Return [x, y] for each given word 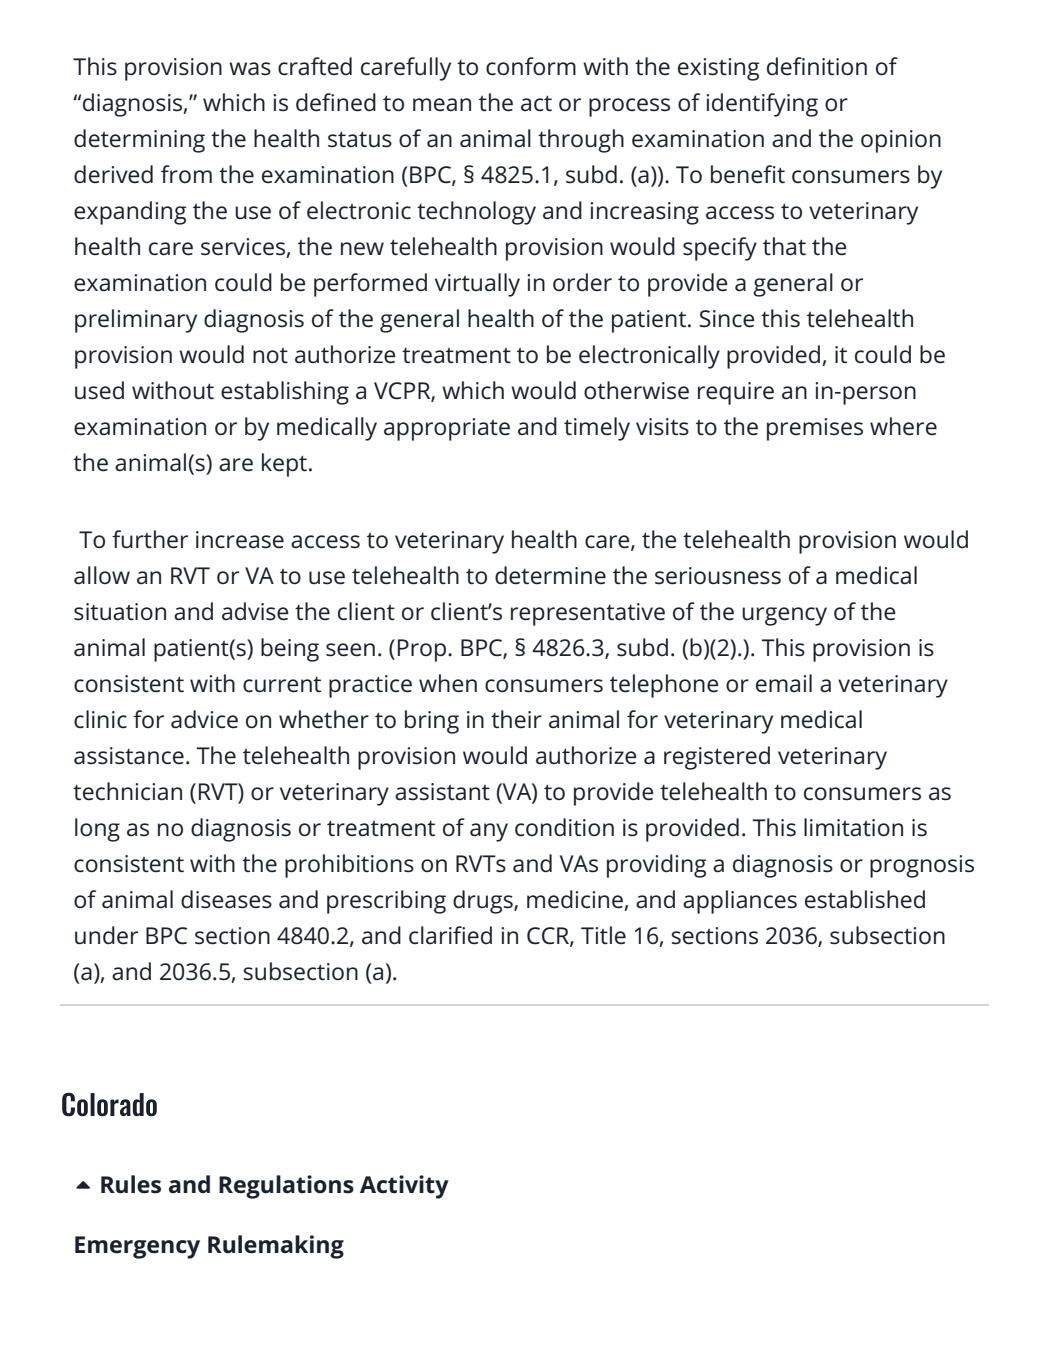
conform [531, 66]
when [448, 683]
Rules [131, 1184]
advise [255, 611]
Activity [404, 1187]
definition [817, 66]
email [784, 683]
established [865, 899]
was [250, 69]
